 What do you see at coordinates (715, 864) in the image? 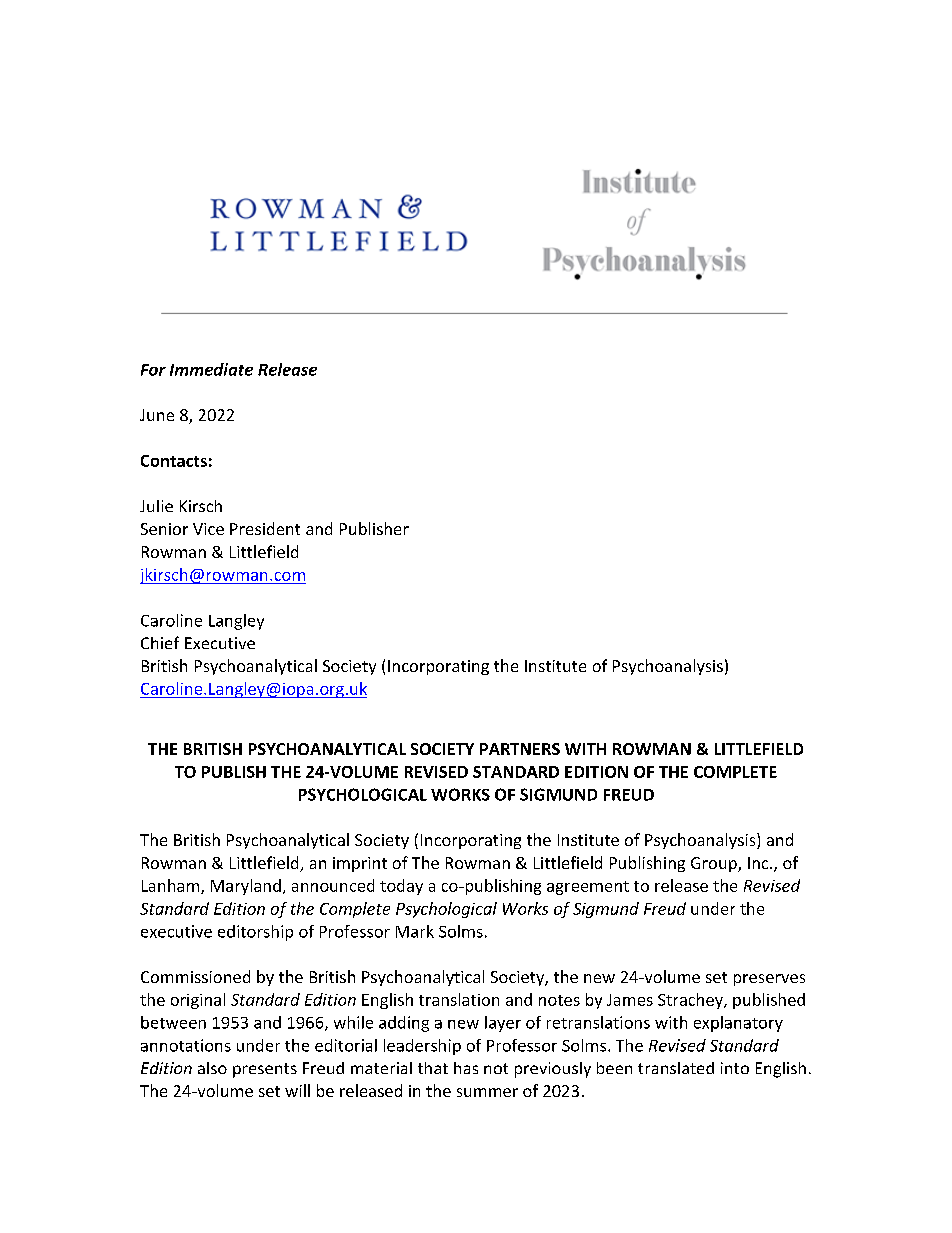
I see `Group` at bounding box center [715, 864].
